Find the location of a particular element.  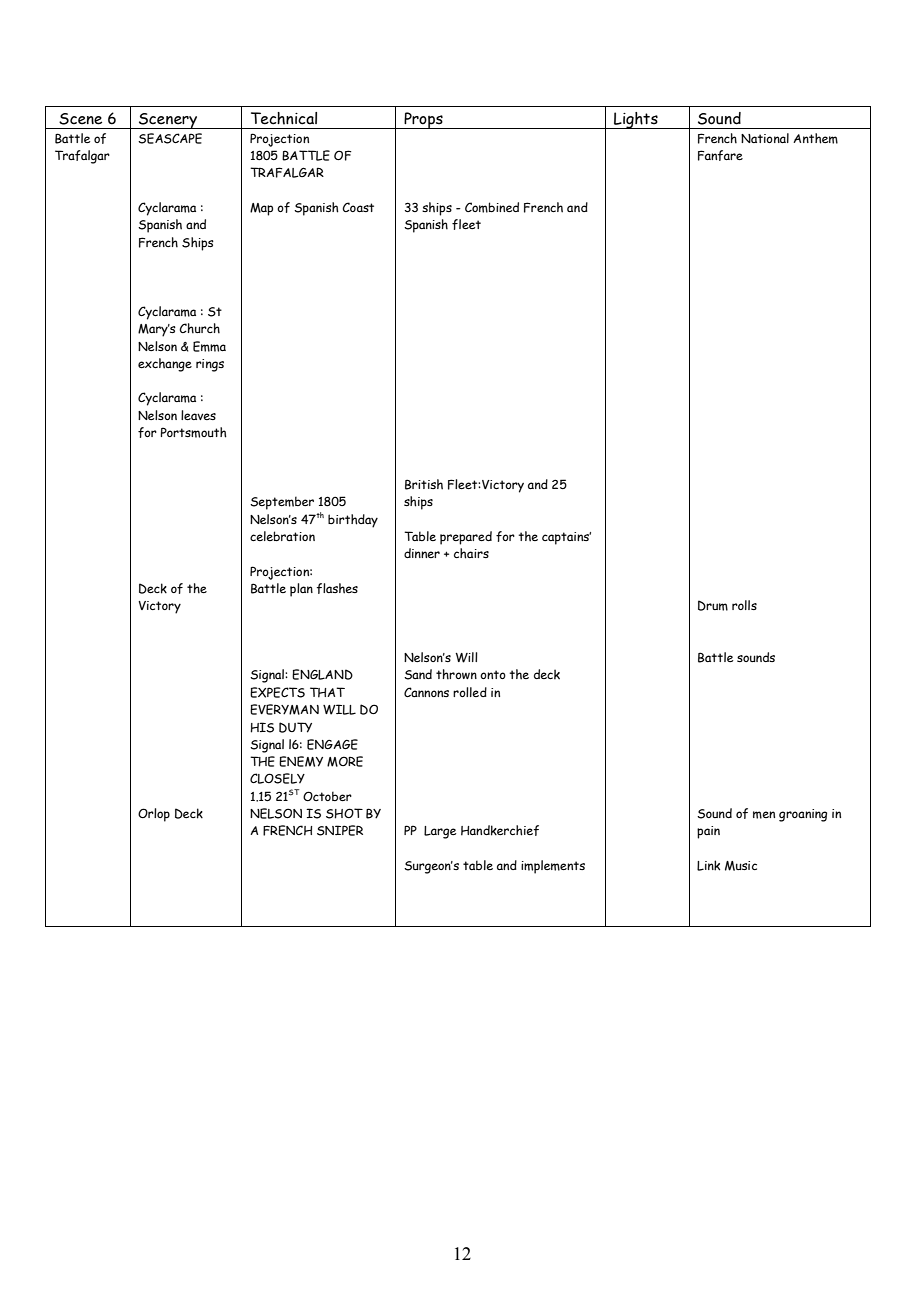

rolls is located at coordinates (744, 605).
